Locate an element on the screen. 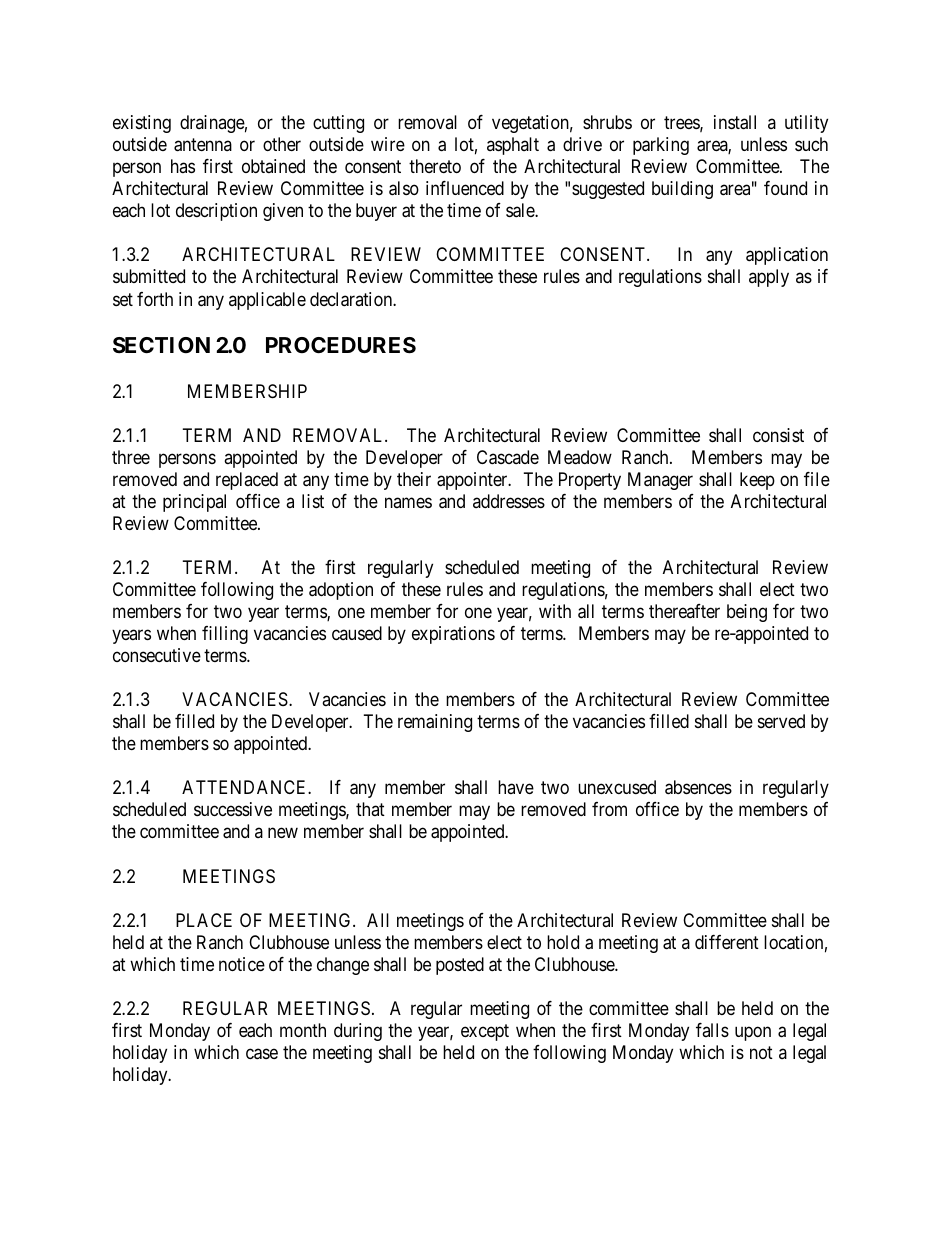 This screenshot has height=1233, width=952. served is located at coordinates (781, 721).
